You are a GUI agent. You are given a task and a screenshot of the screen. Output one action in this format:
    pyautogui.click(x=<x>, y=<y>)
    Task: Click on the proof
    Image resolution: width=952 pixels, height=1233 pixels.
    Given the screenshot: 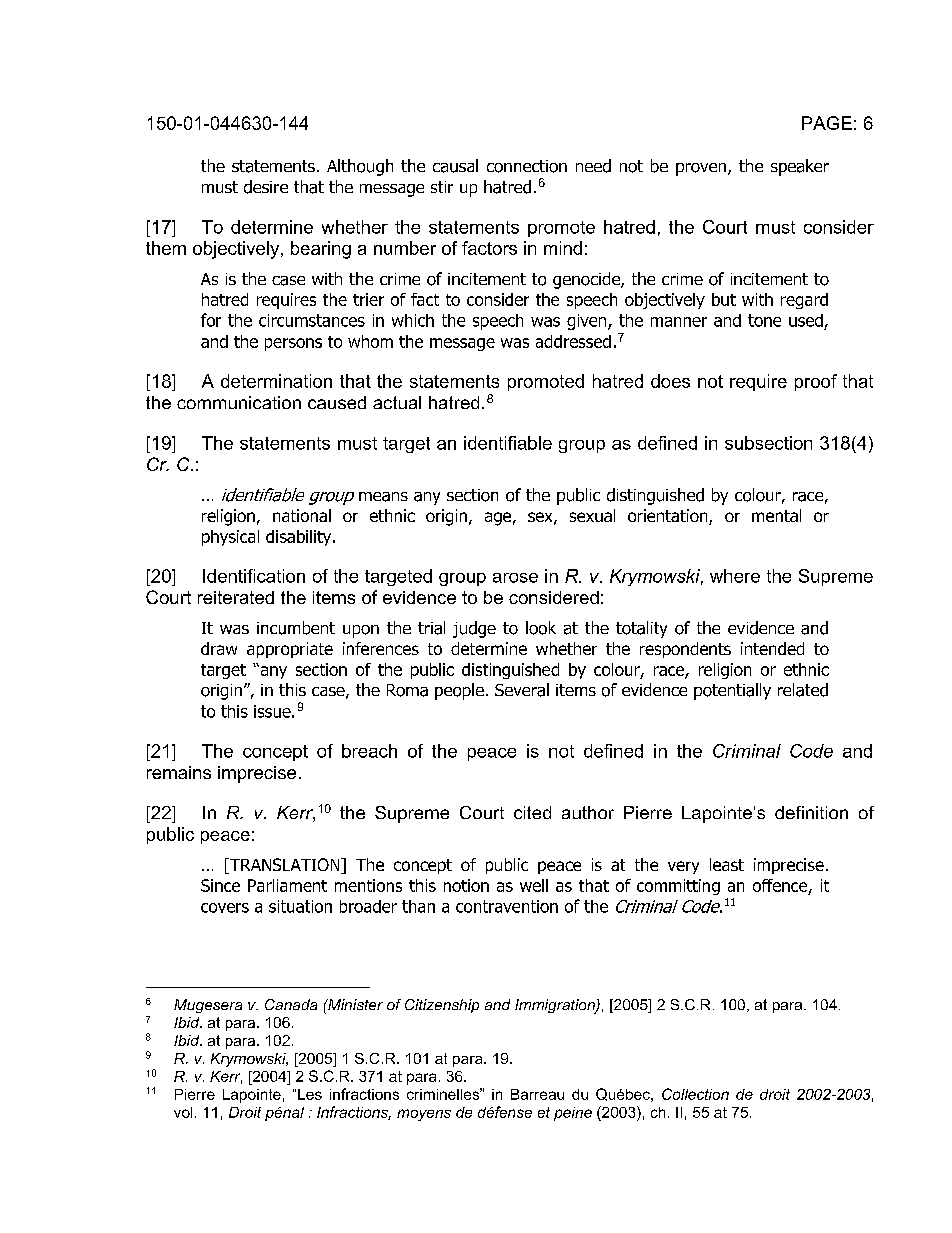 What is the action you would take?
    pyautogui.click(x=816, y=382)
